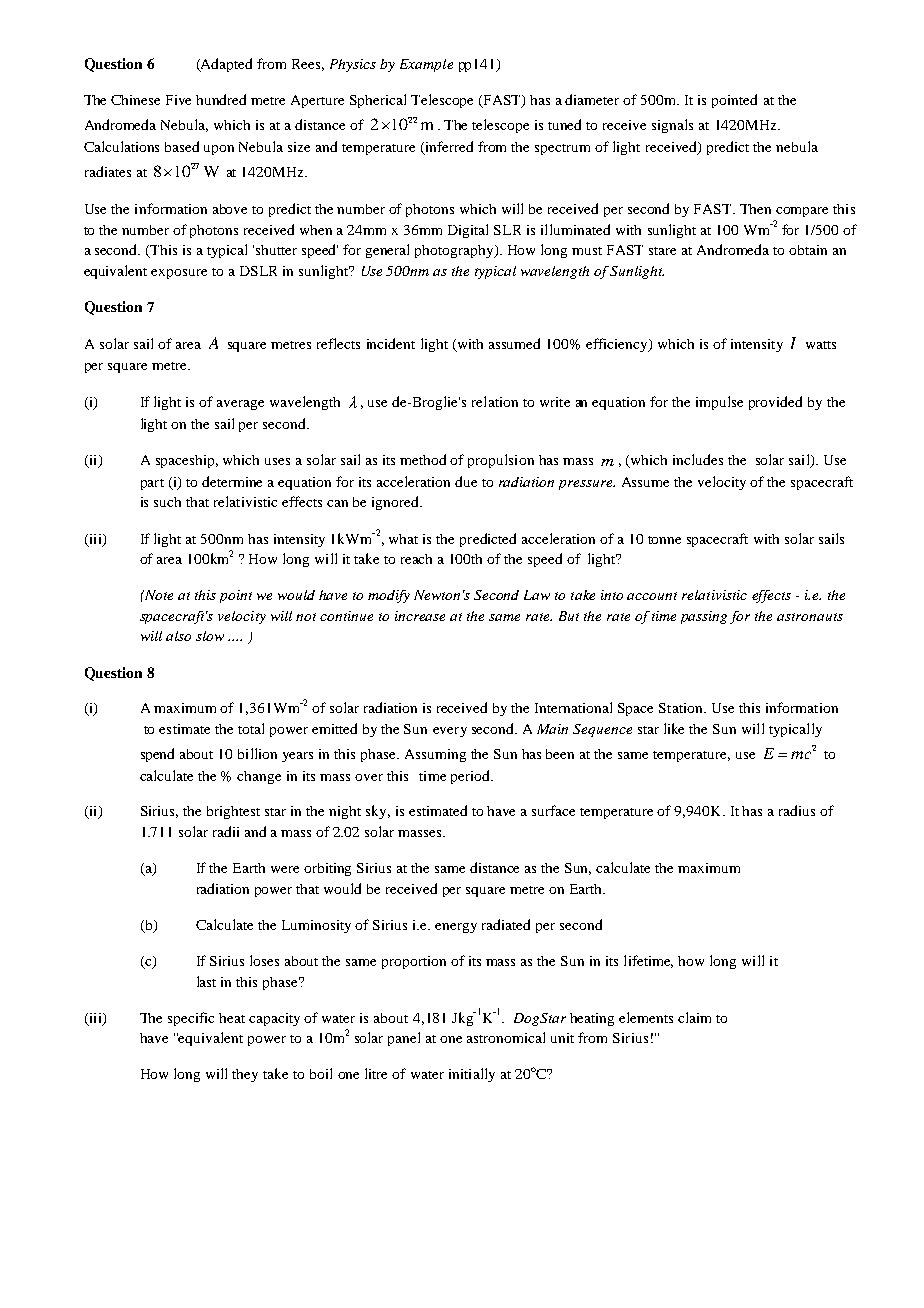 This screenshot has height=1308, width=924. What do you see at coordinates (426, 65) in the screenshot?
I see `Example` at bounding box center [426, 65].
